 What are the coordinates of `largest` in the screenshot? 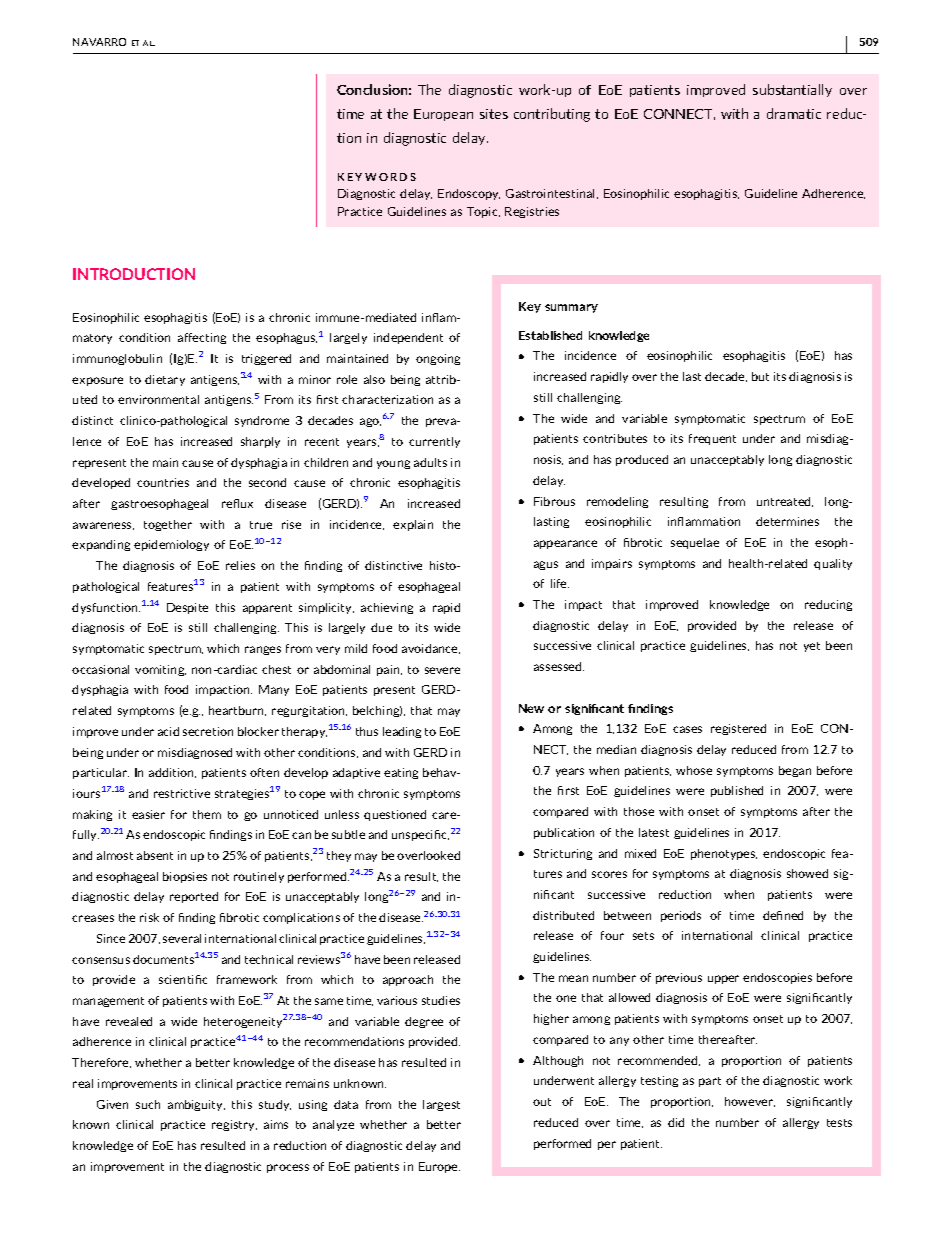 It's located at (441, 1105).
